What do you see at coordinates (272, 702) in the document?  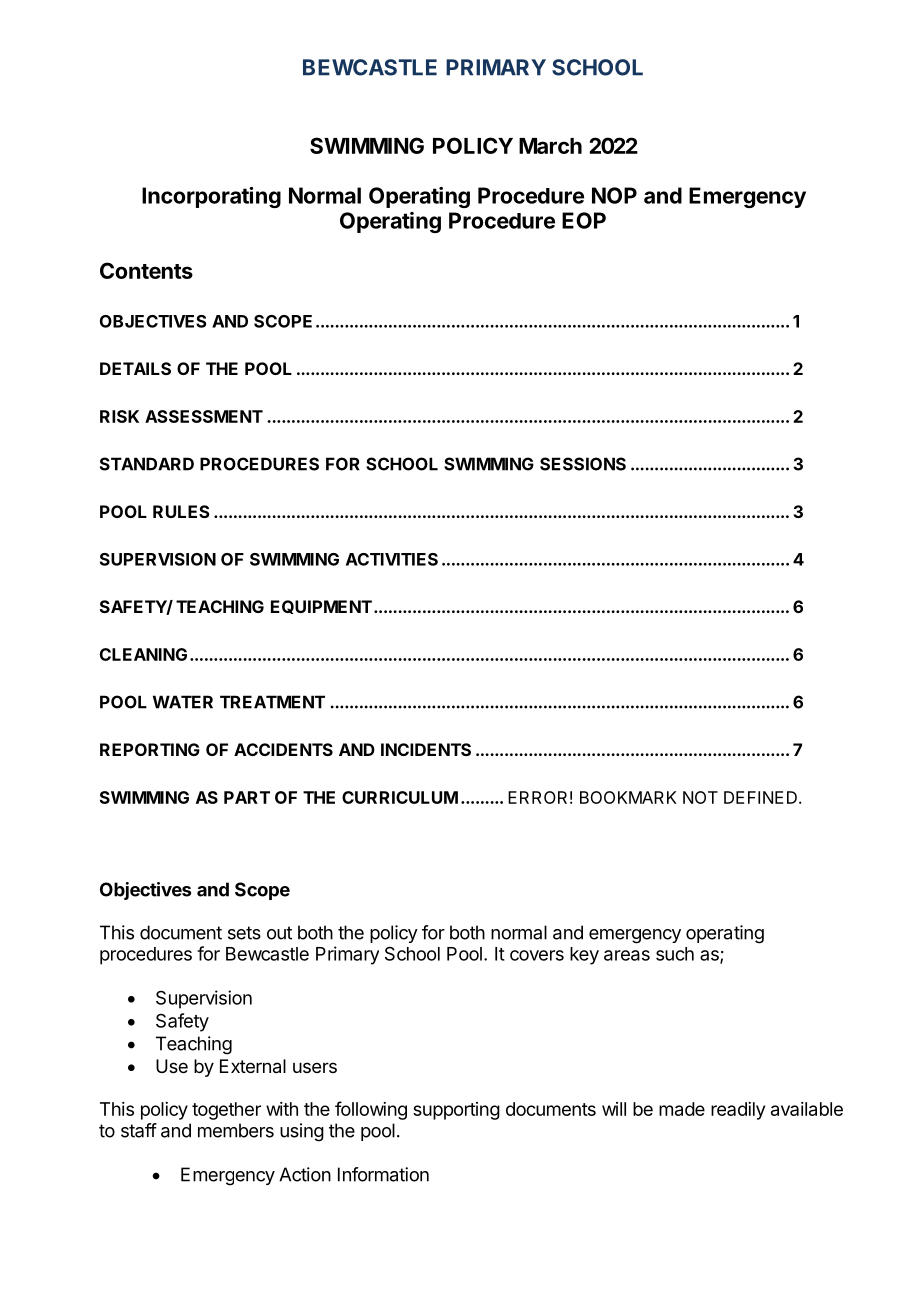 I see `TREATMENT` at bounding box center [272, 702].
